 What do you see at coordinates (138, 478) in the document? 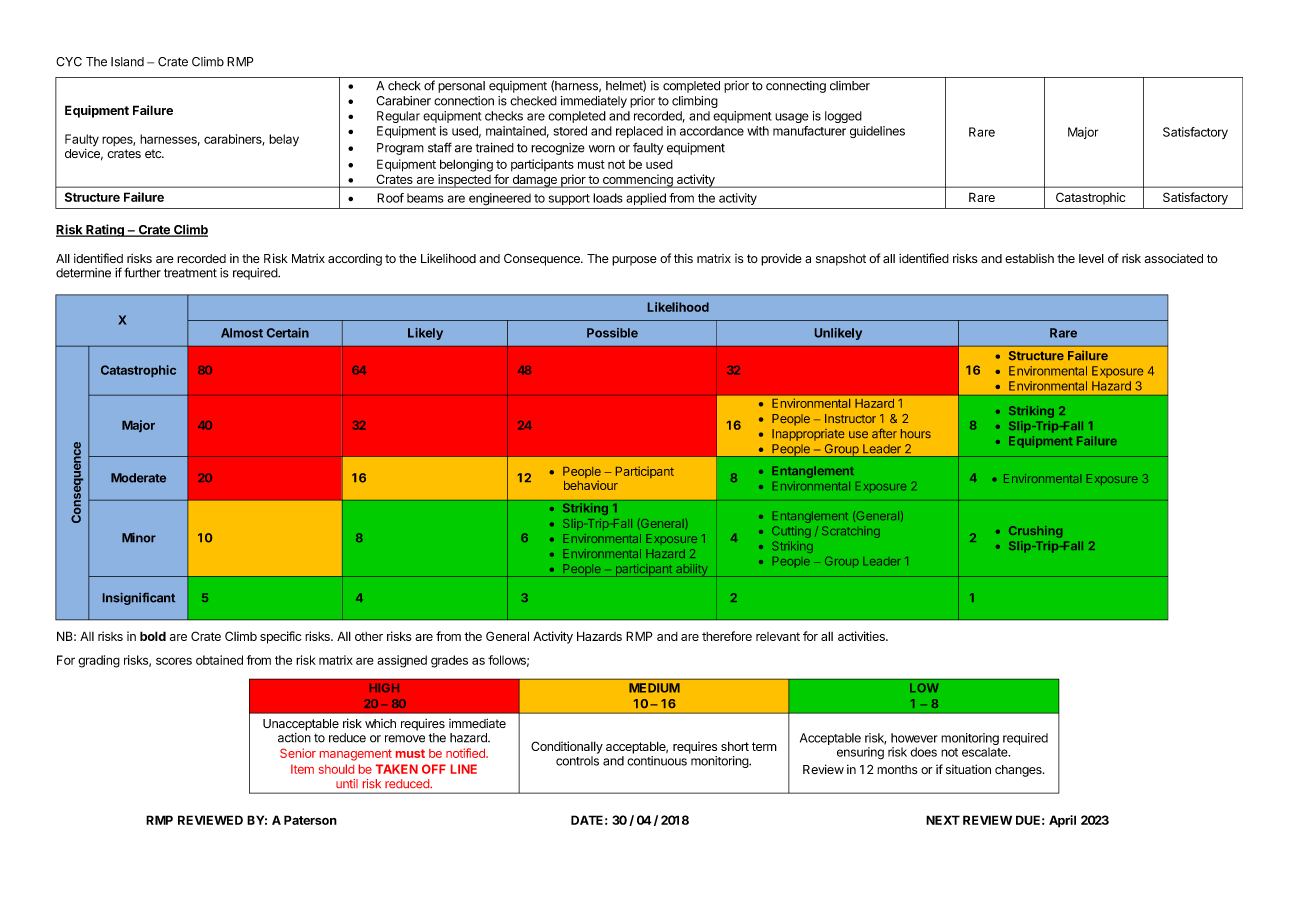
I see `Moderate` at bounding box center [138, 478].
